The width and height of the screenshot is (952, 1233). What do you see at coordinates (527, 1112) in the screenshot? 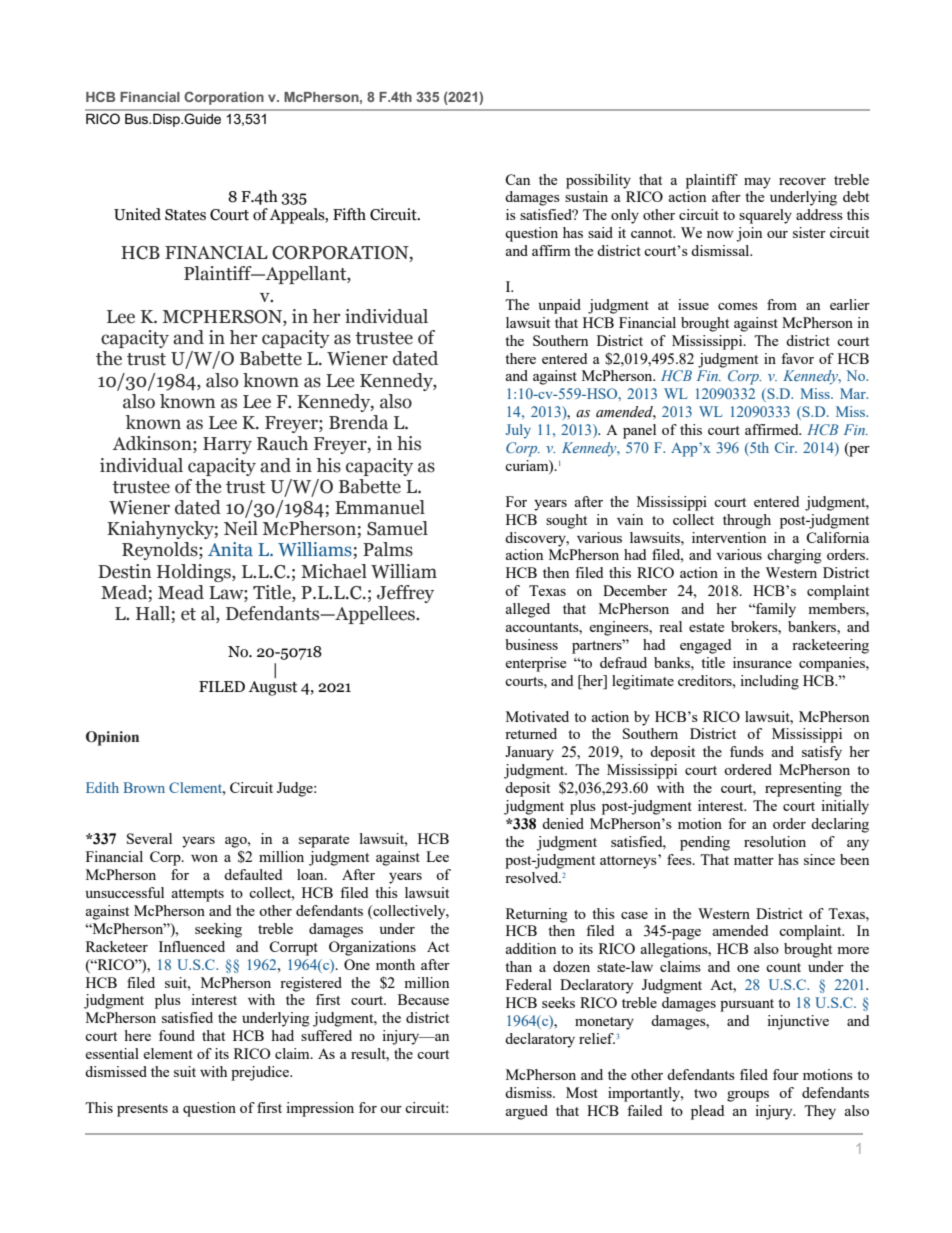
I see `argued` at bounding box center [527, 1112].
